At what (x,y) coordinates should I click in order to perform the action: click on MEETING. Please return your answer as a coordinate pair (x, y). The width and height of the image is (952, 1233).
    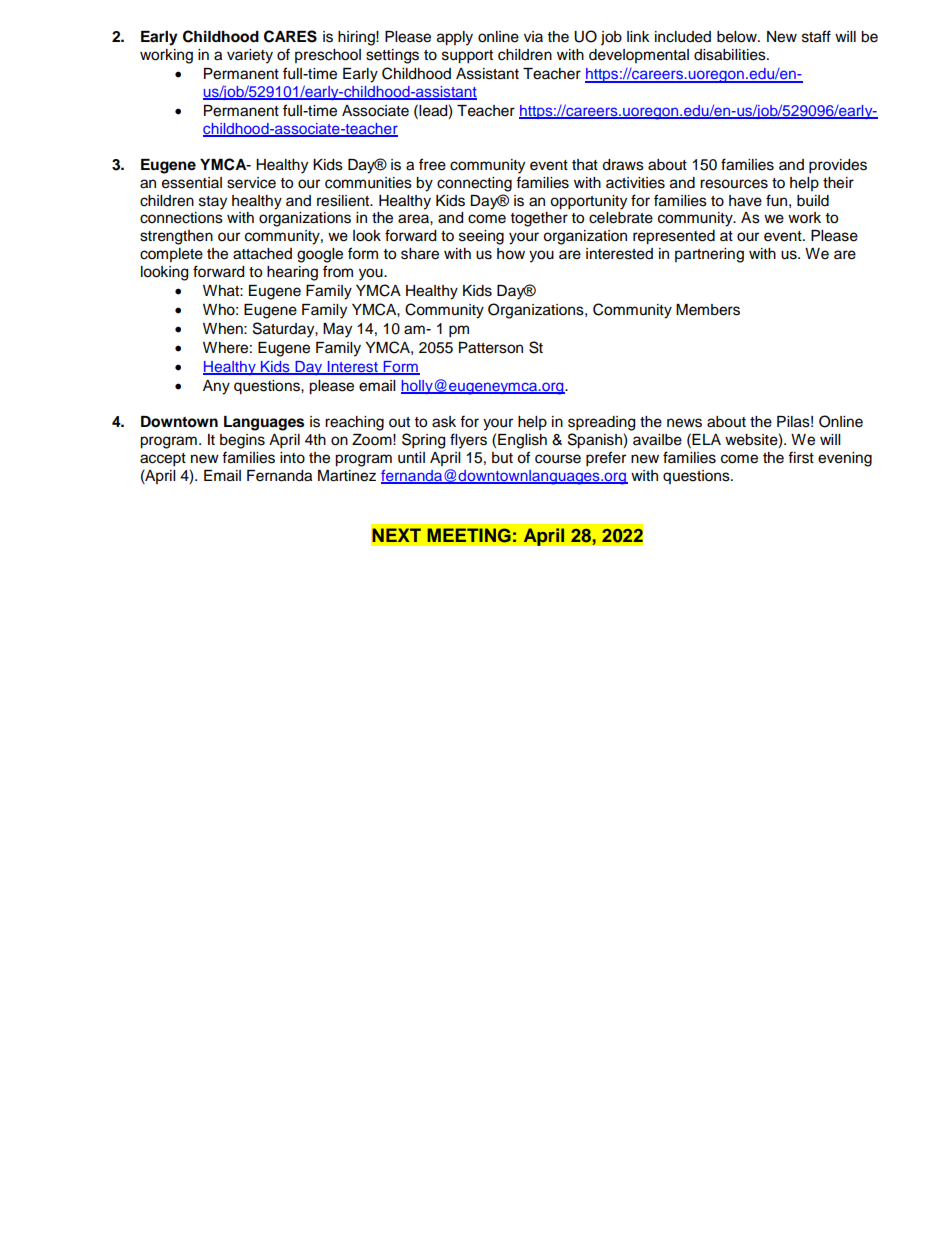
    Looking at the image, I should click on (469, 535).
